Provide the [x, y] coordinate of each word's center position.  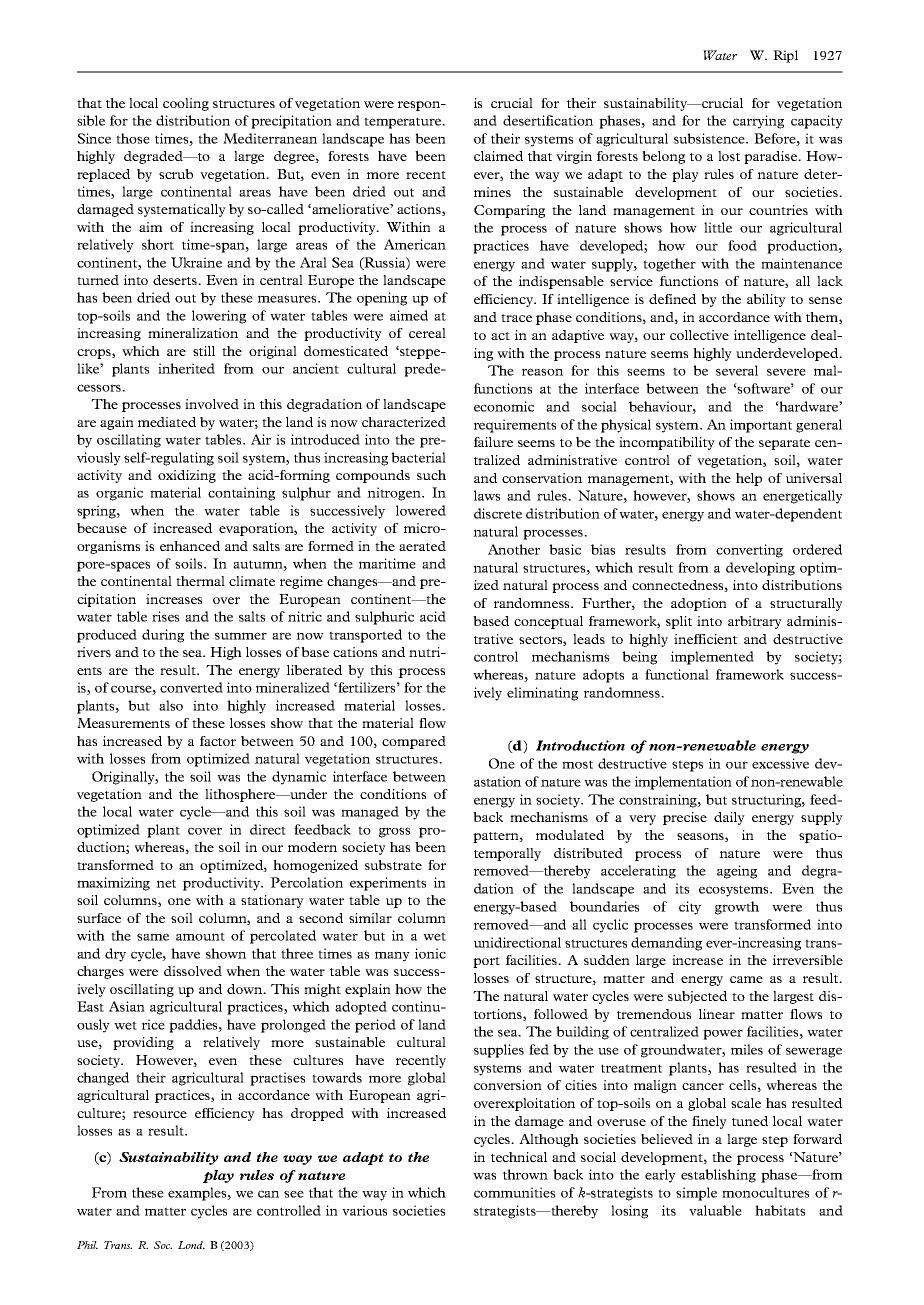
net [166, 883]
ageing [737, 872]
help [749, 479]
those [133, 138]
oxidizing [187, 476]
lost [729, 156]
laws [487, 495]
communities [514, 1192]
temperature [404, 123]
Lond [191, 1245]
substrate [393, 865]
